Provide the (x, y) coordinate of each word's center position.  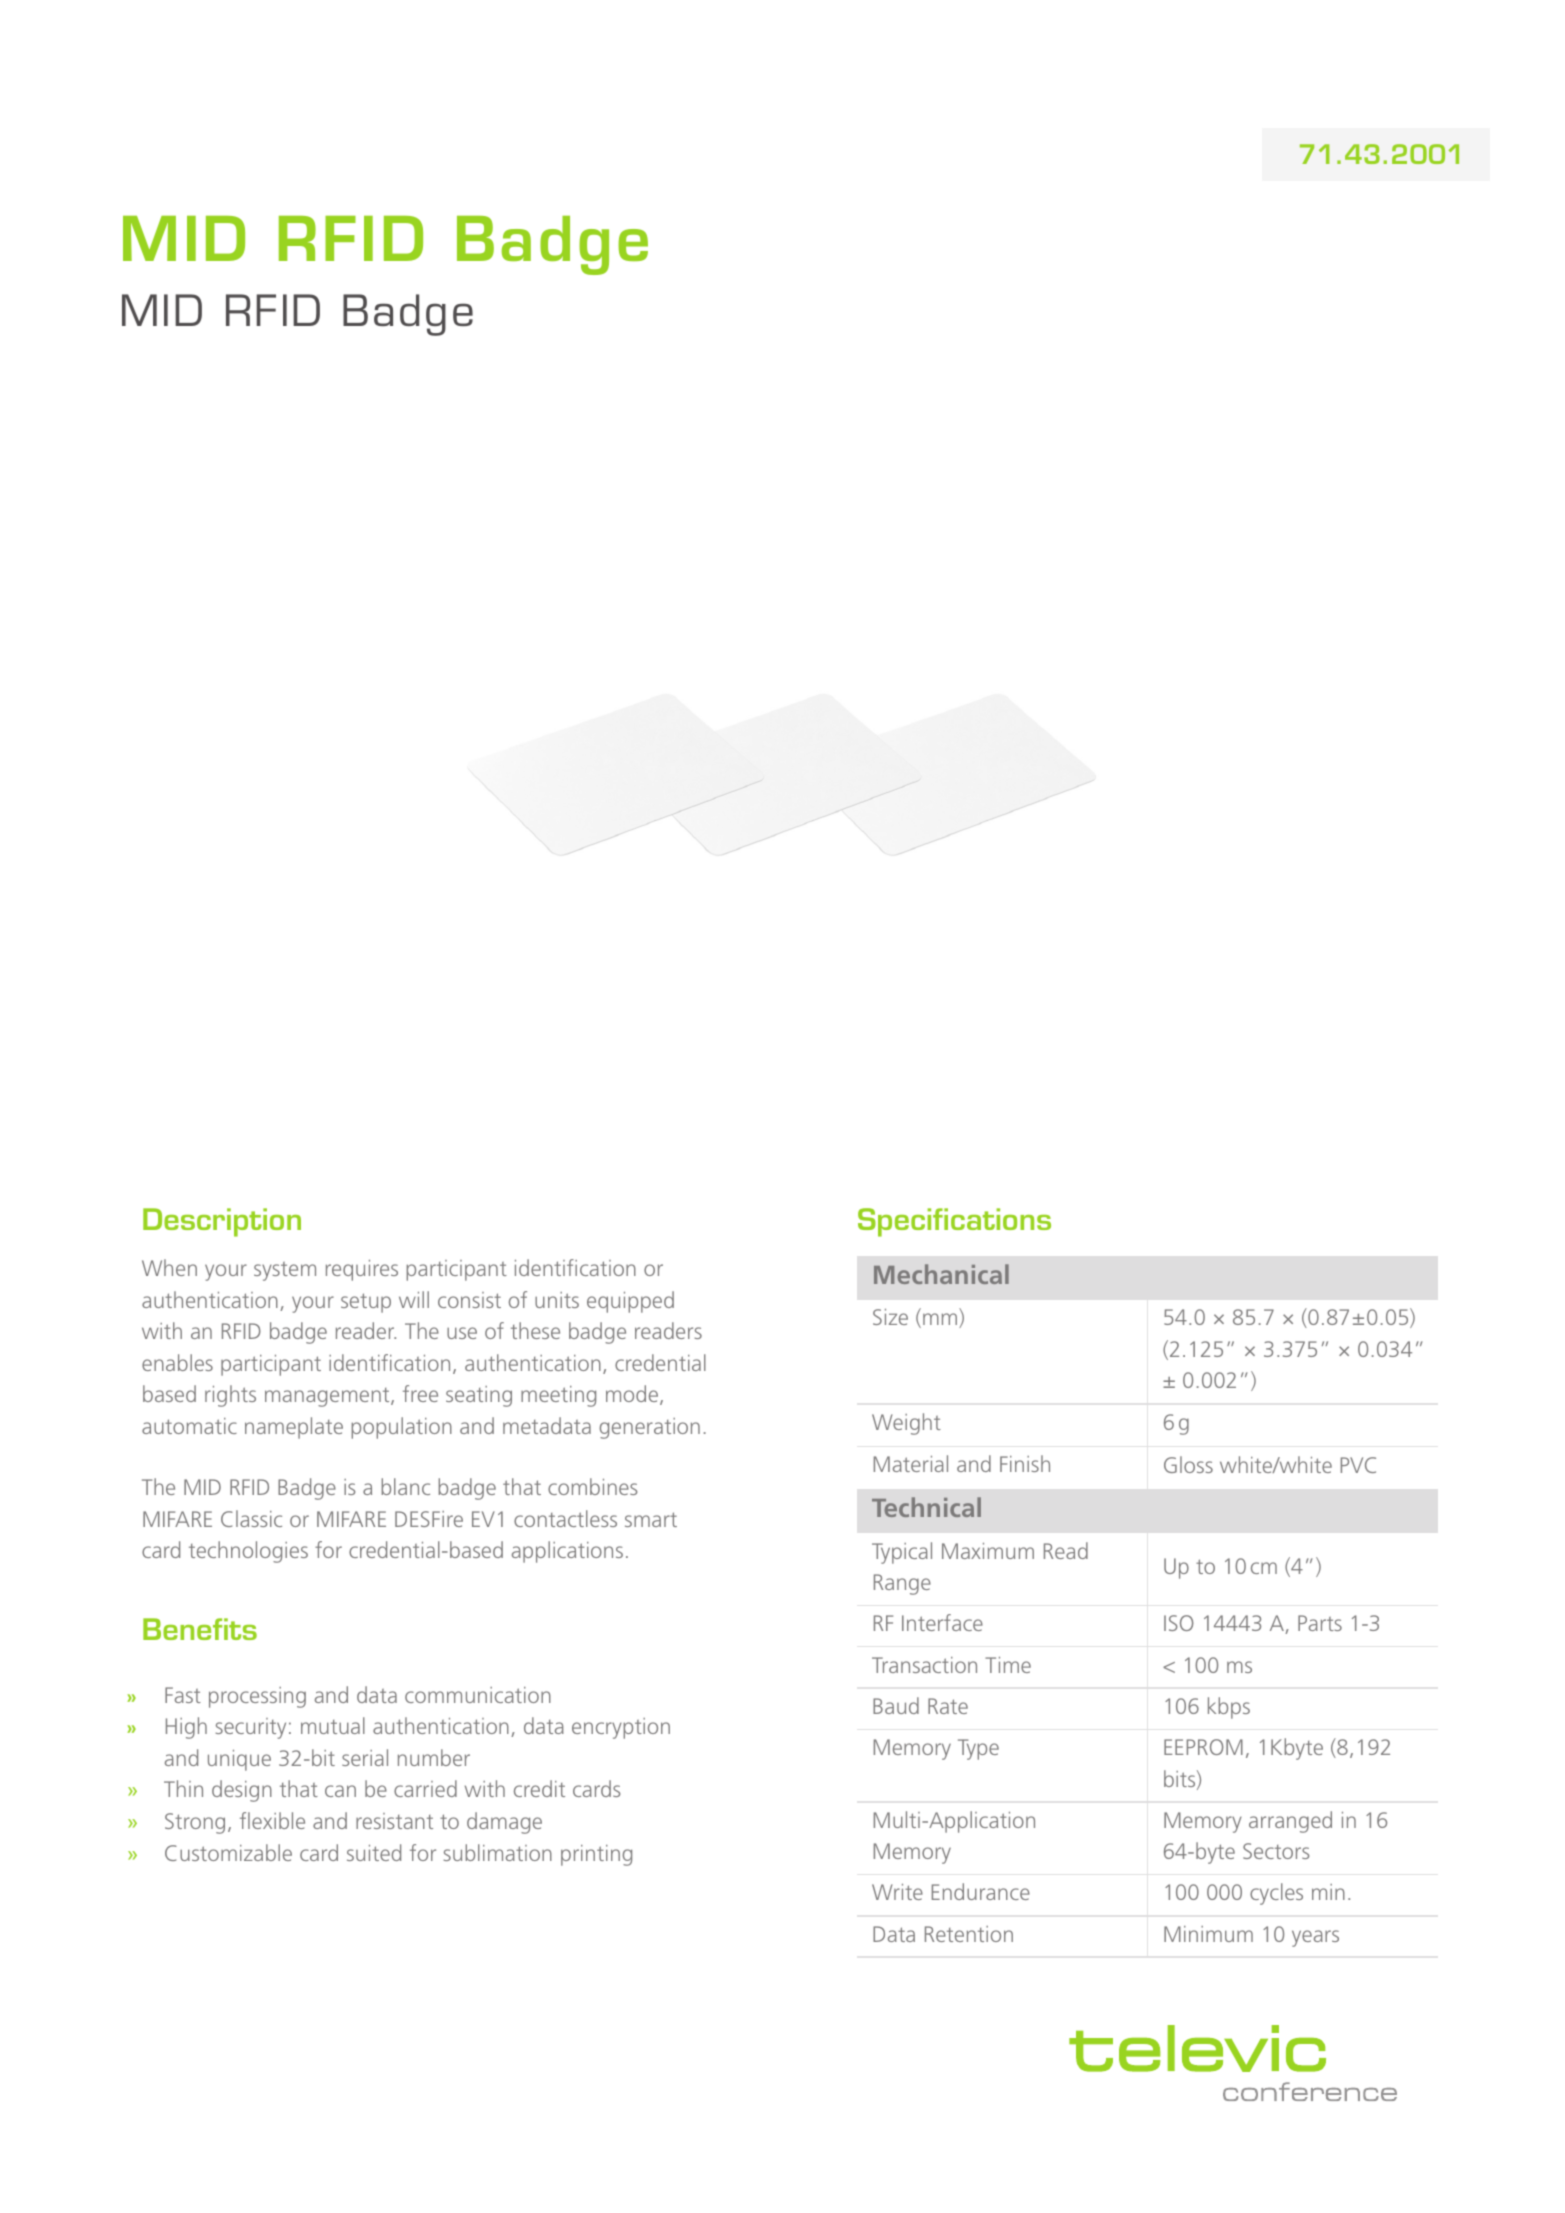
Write (897, 1892)
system (285, 1271)
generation (649, 1428)
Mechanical (941, 1274)
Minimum (1208, 1934)
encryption (621, 1728)
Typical (902, 1553)
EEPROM (1203, 1747)
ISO (1179, 1623)
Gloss (1188, 1464)
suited (374, 1852)
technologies (248, 1552)
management (328, 1397)
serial (365, 1757)
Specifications (954, 1222)
